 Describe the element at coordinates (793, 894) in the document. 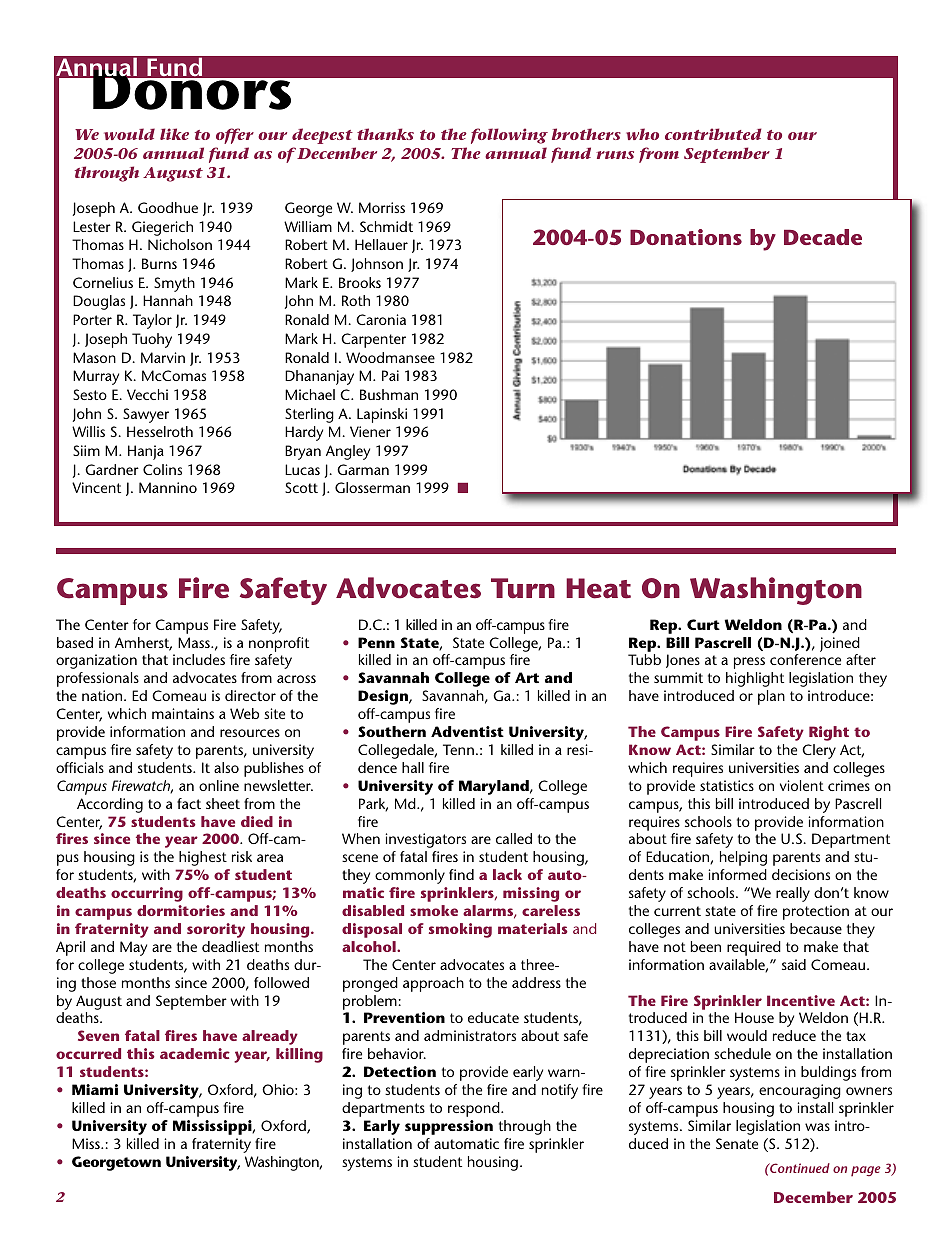

I see `really` at that location.
